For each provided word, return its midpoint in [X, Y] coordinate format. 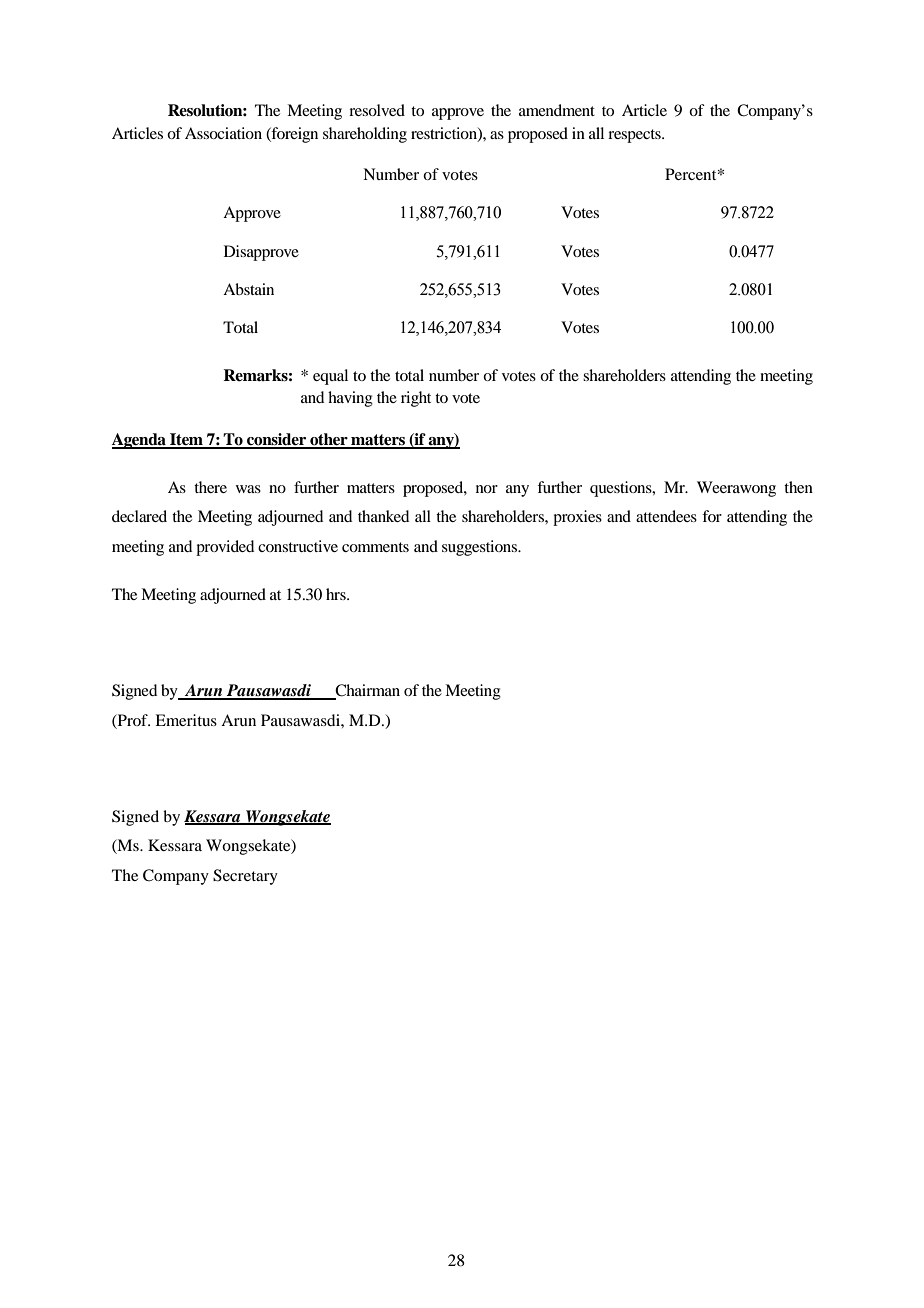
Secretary [245, 877]
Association [223, 133]
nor [487, 489]
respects [635, 136]
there [210, 487]
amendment [557, 110]
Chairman [366, 691]
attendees [666, 516]
